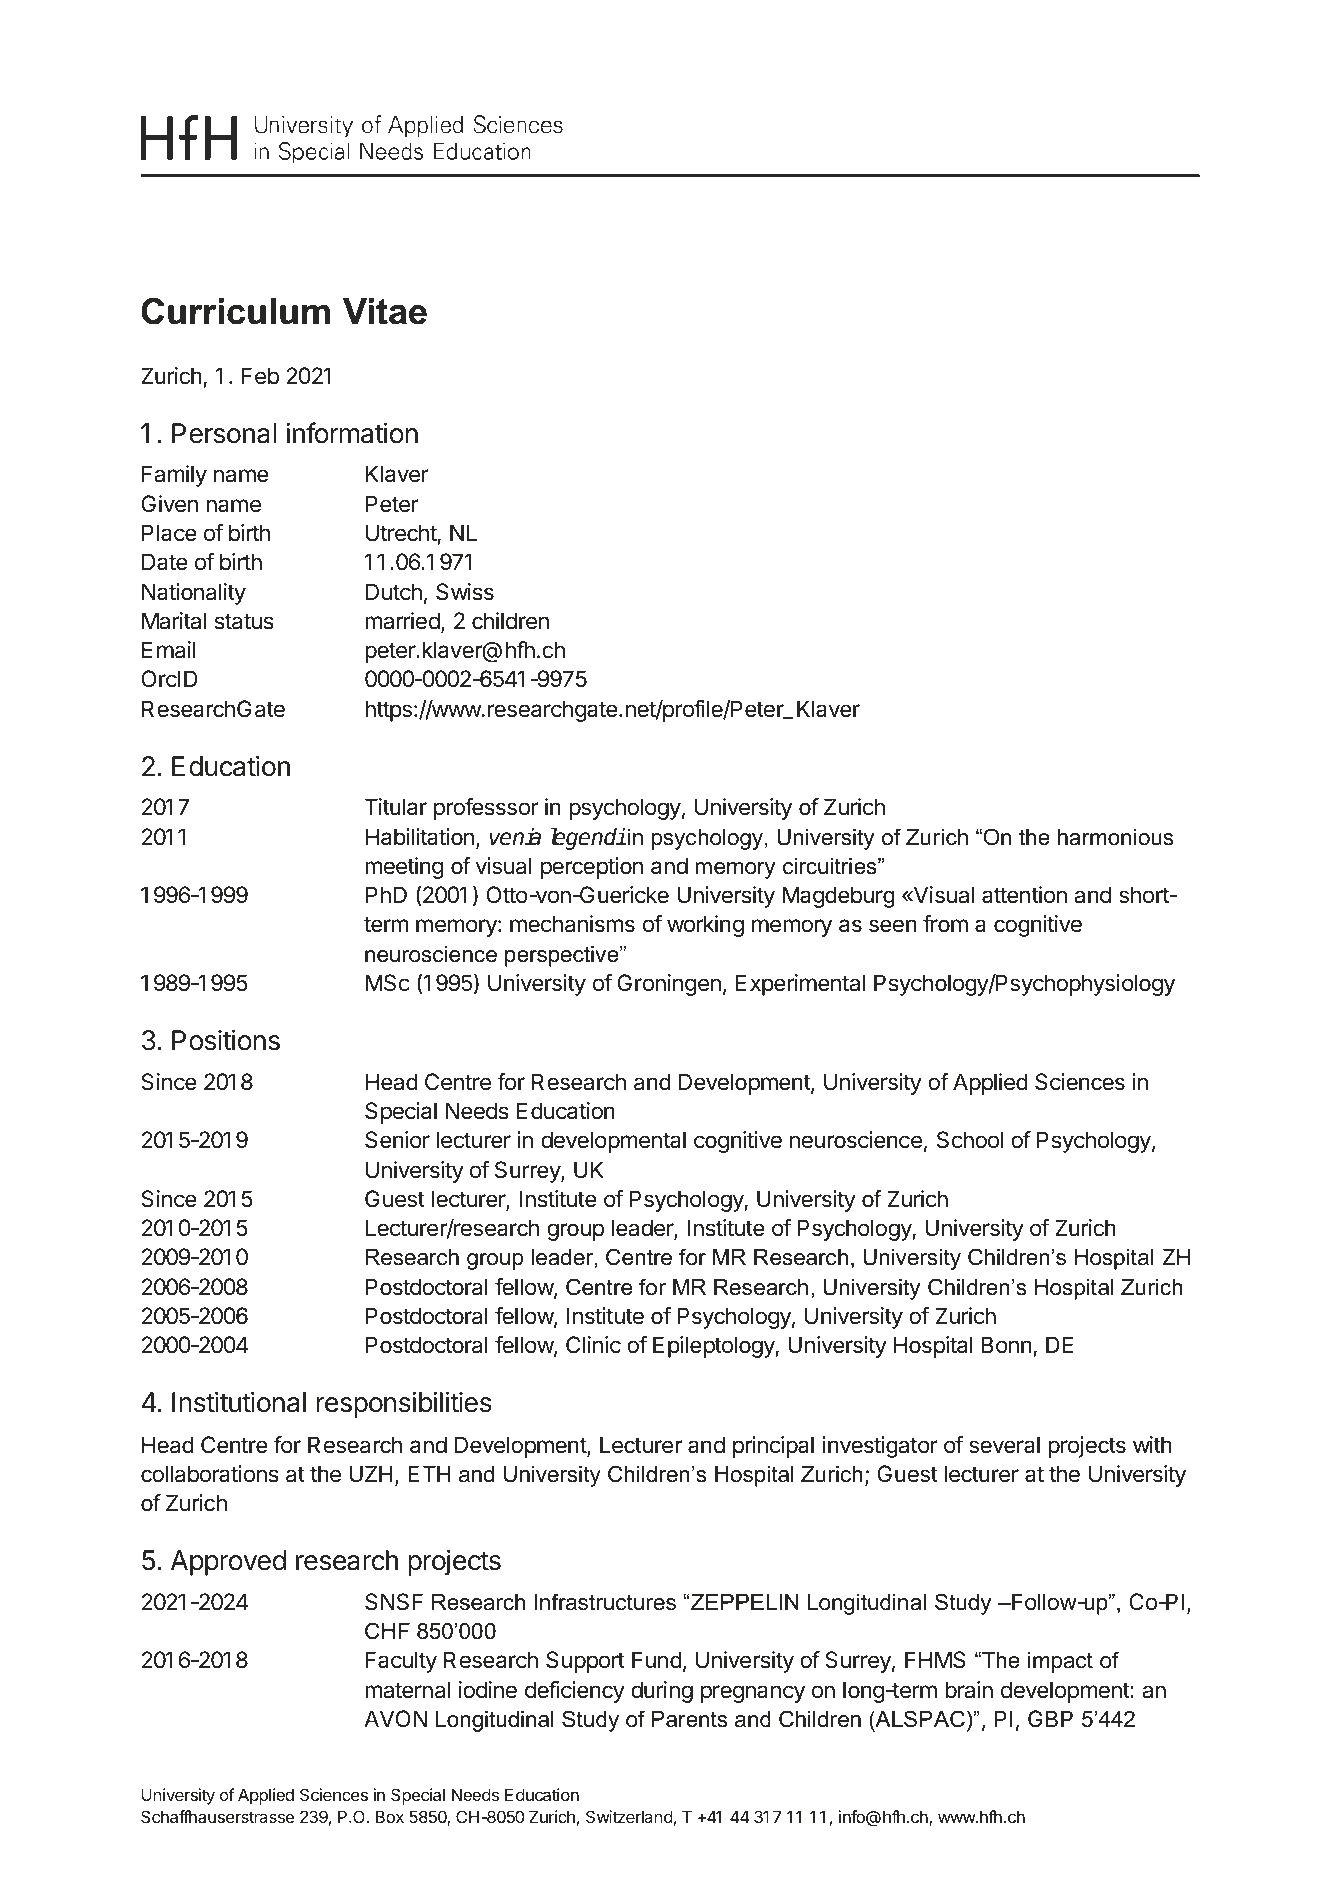  Describe the element at coordinates (593, 1345) in the image. I see `Clinic` at that location.
